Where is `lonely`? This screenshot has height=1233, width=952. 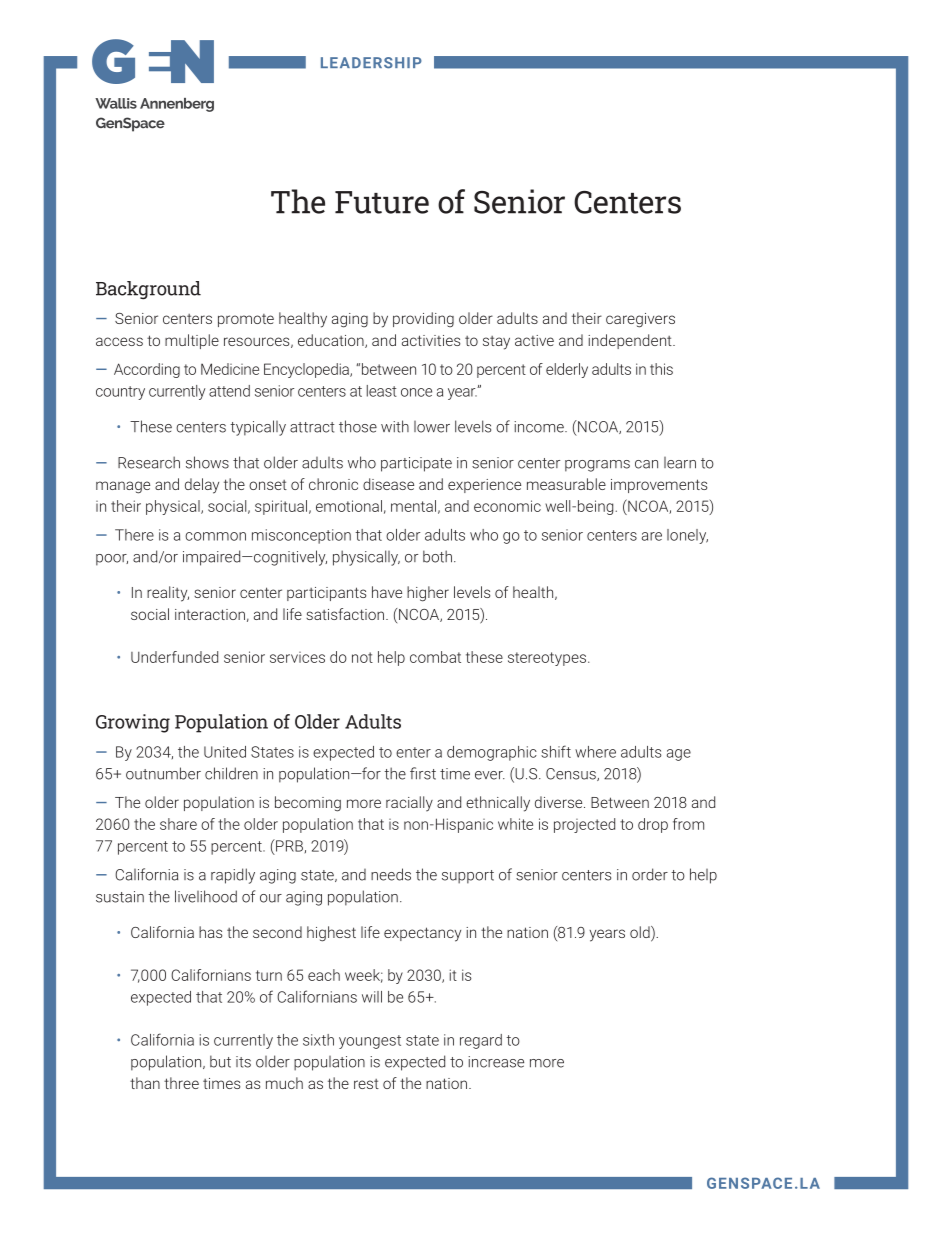 lonely is located at coordinates (687, 536).
